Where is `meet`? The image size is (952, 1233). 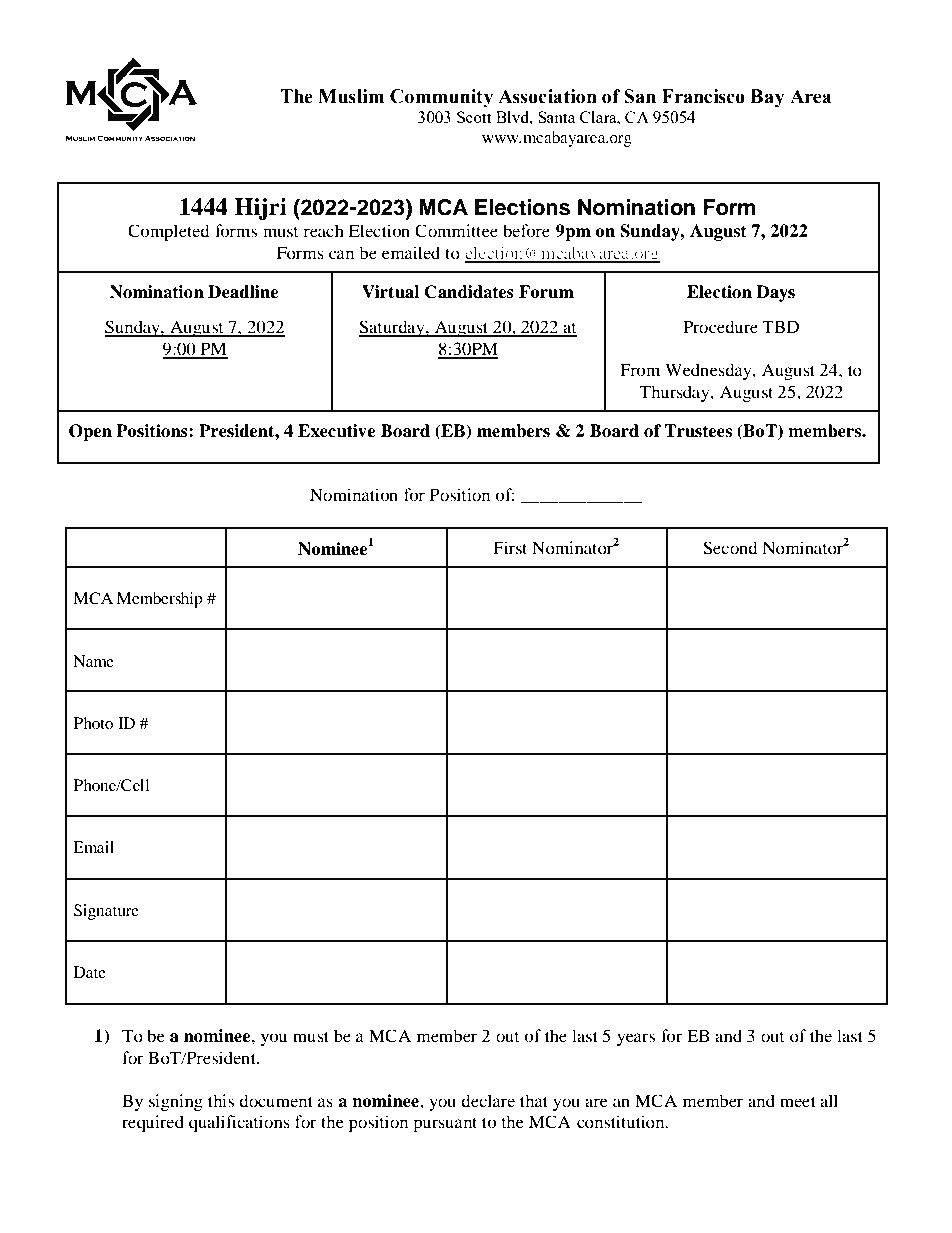
meet is located at coordinates (798, 1101).
